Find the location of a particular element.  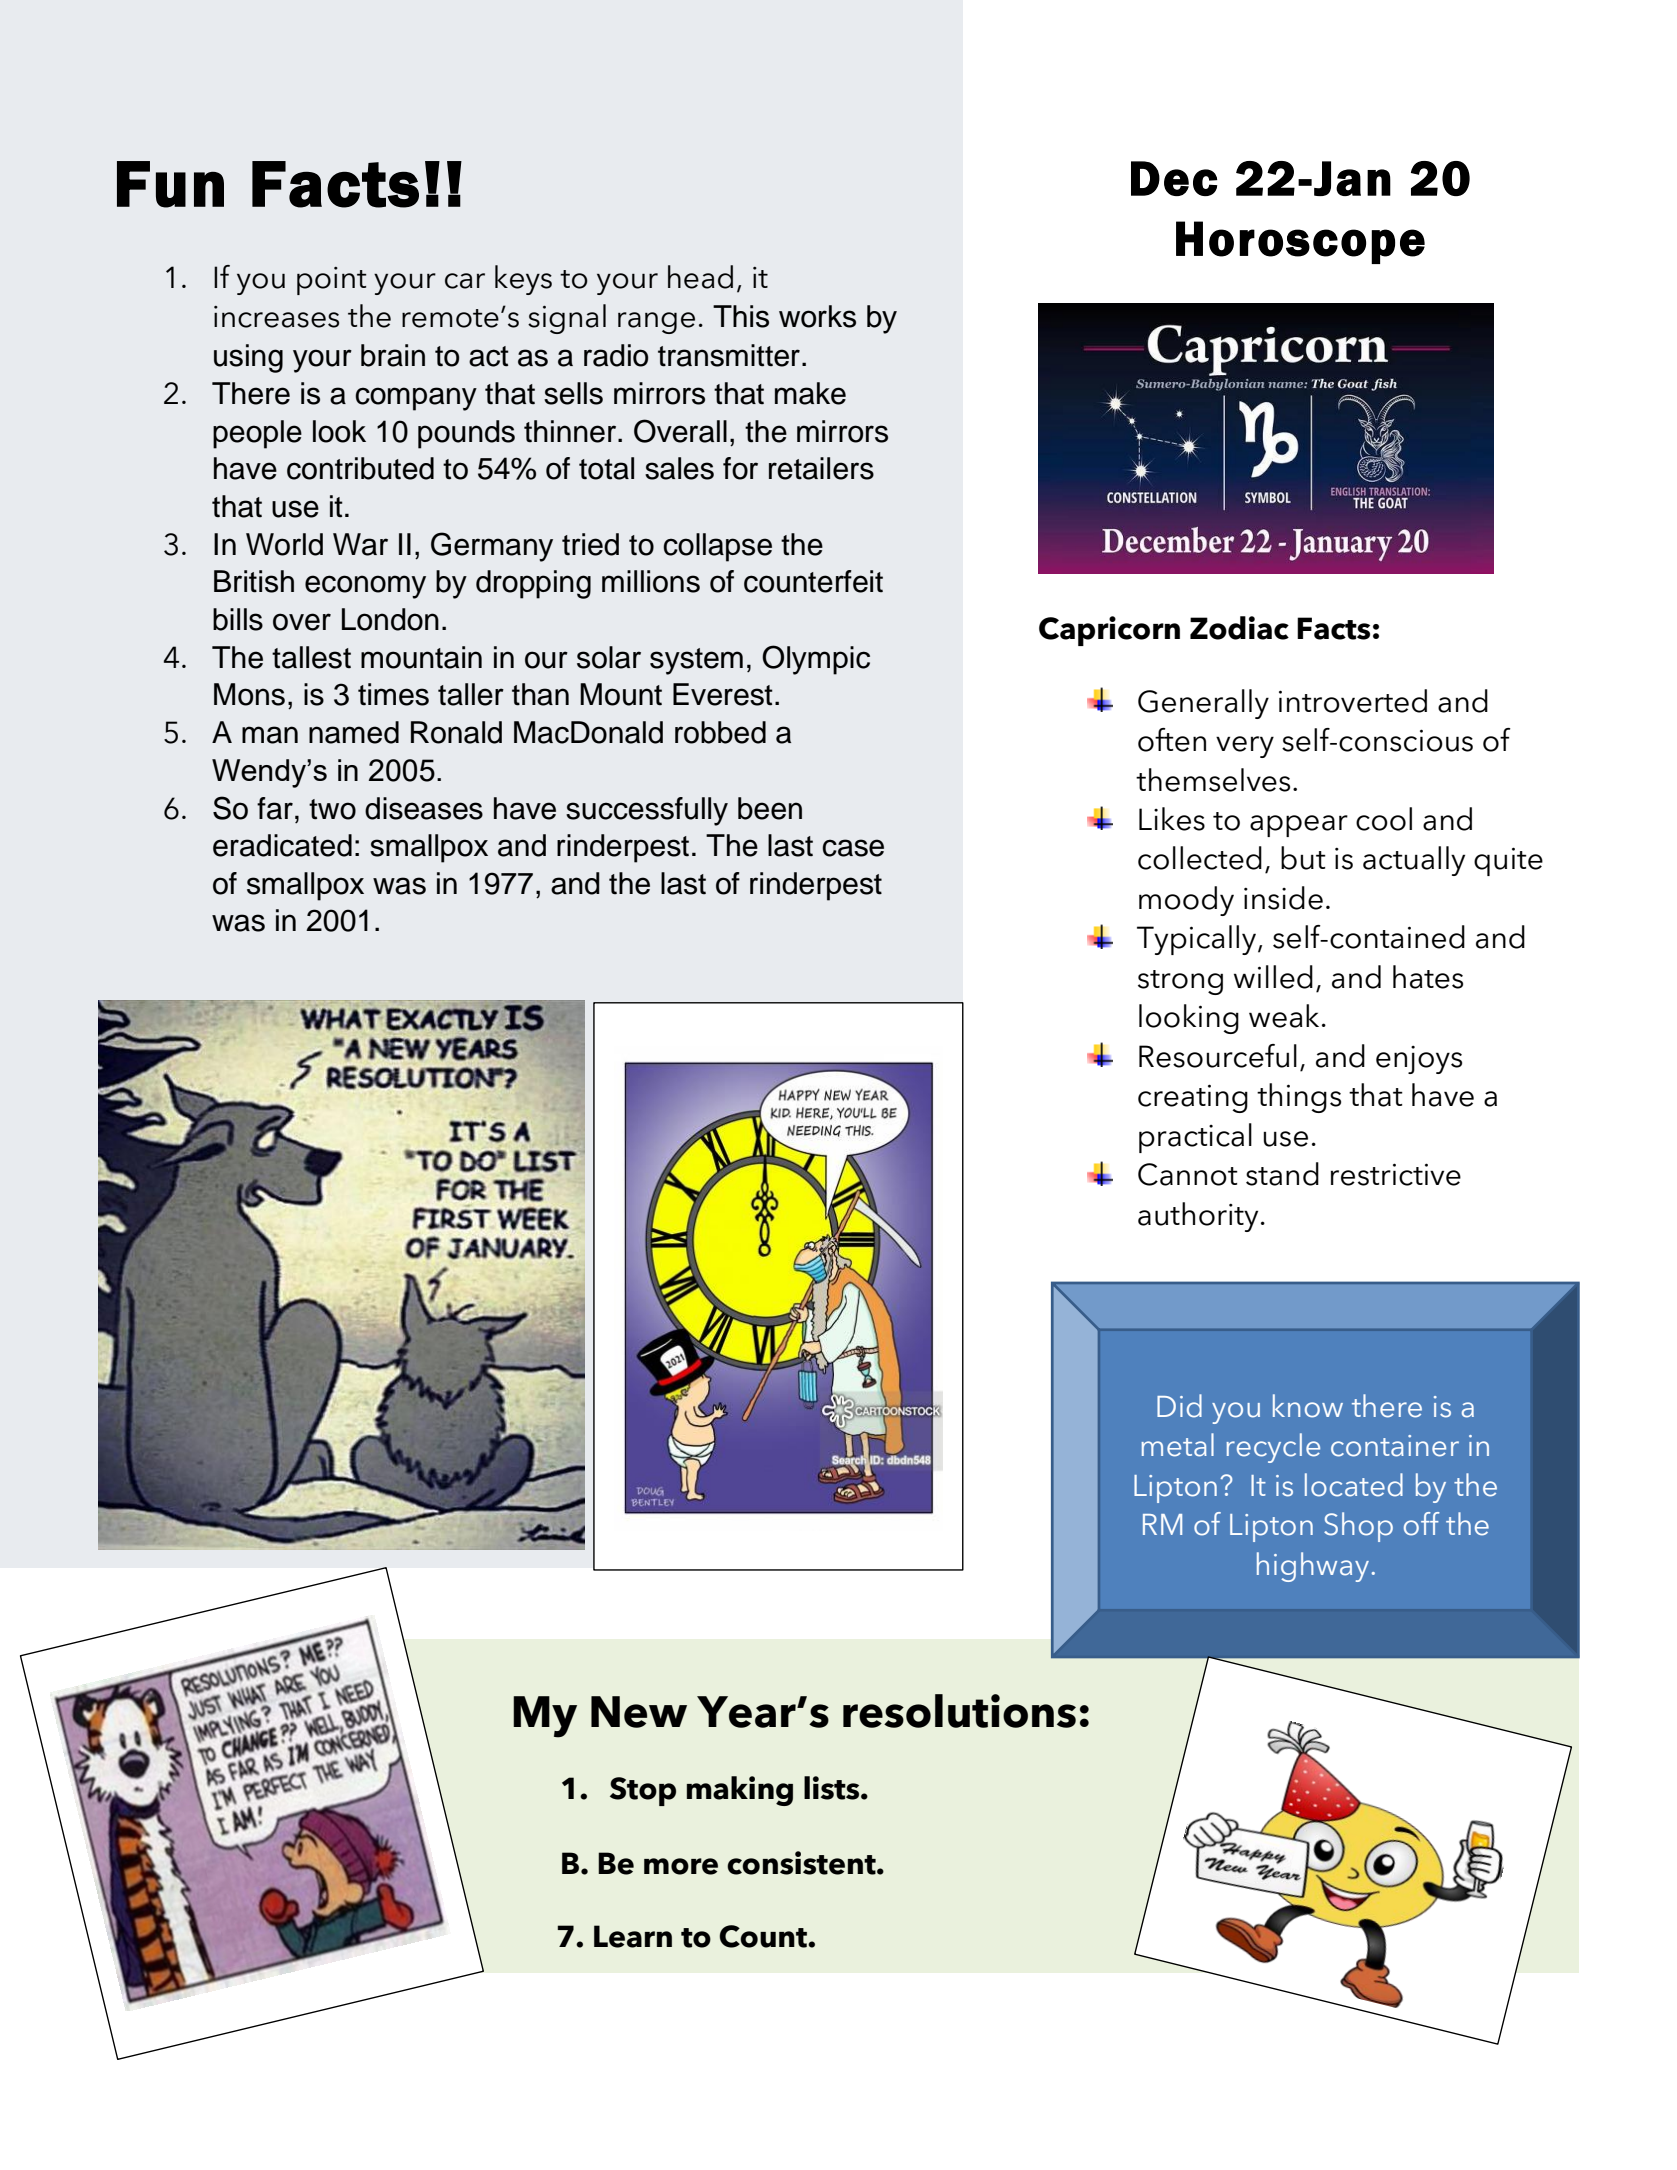

works is located at coordinates (817, 316).
